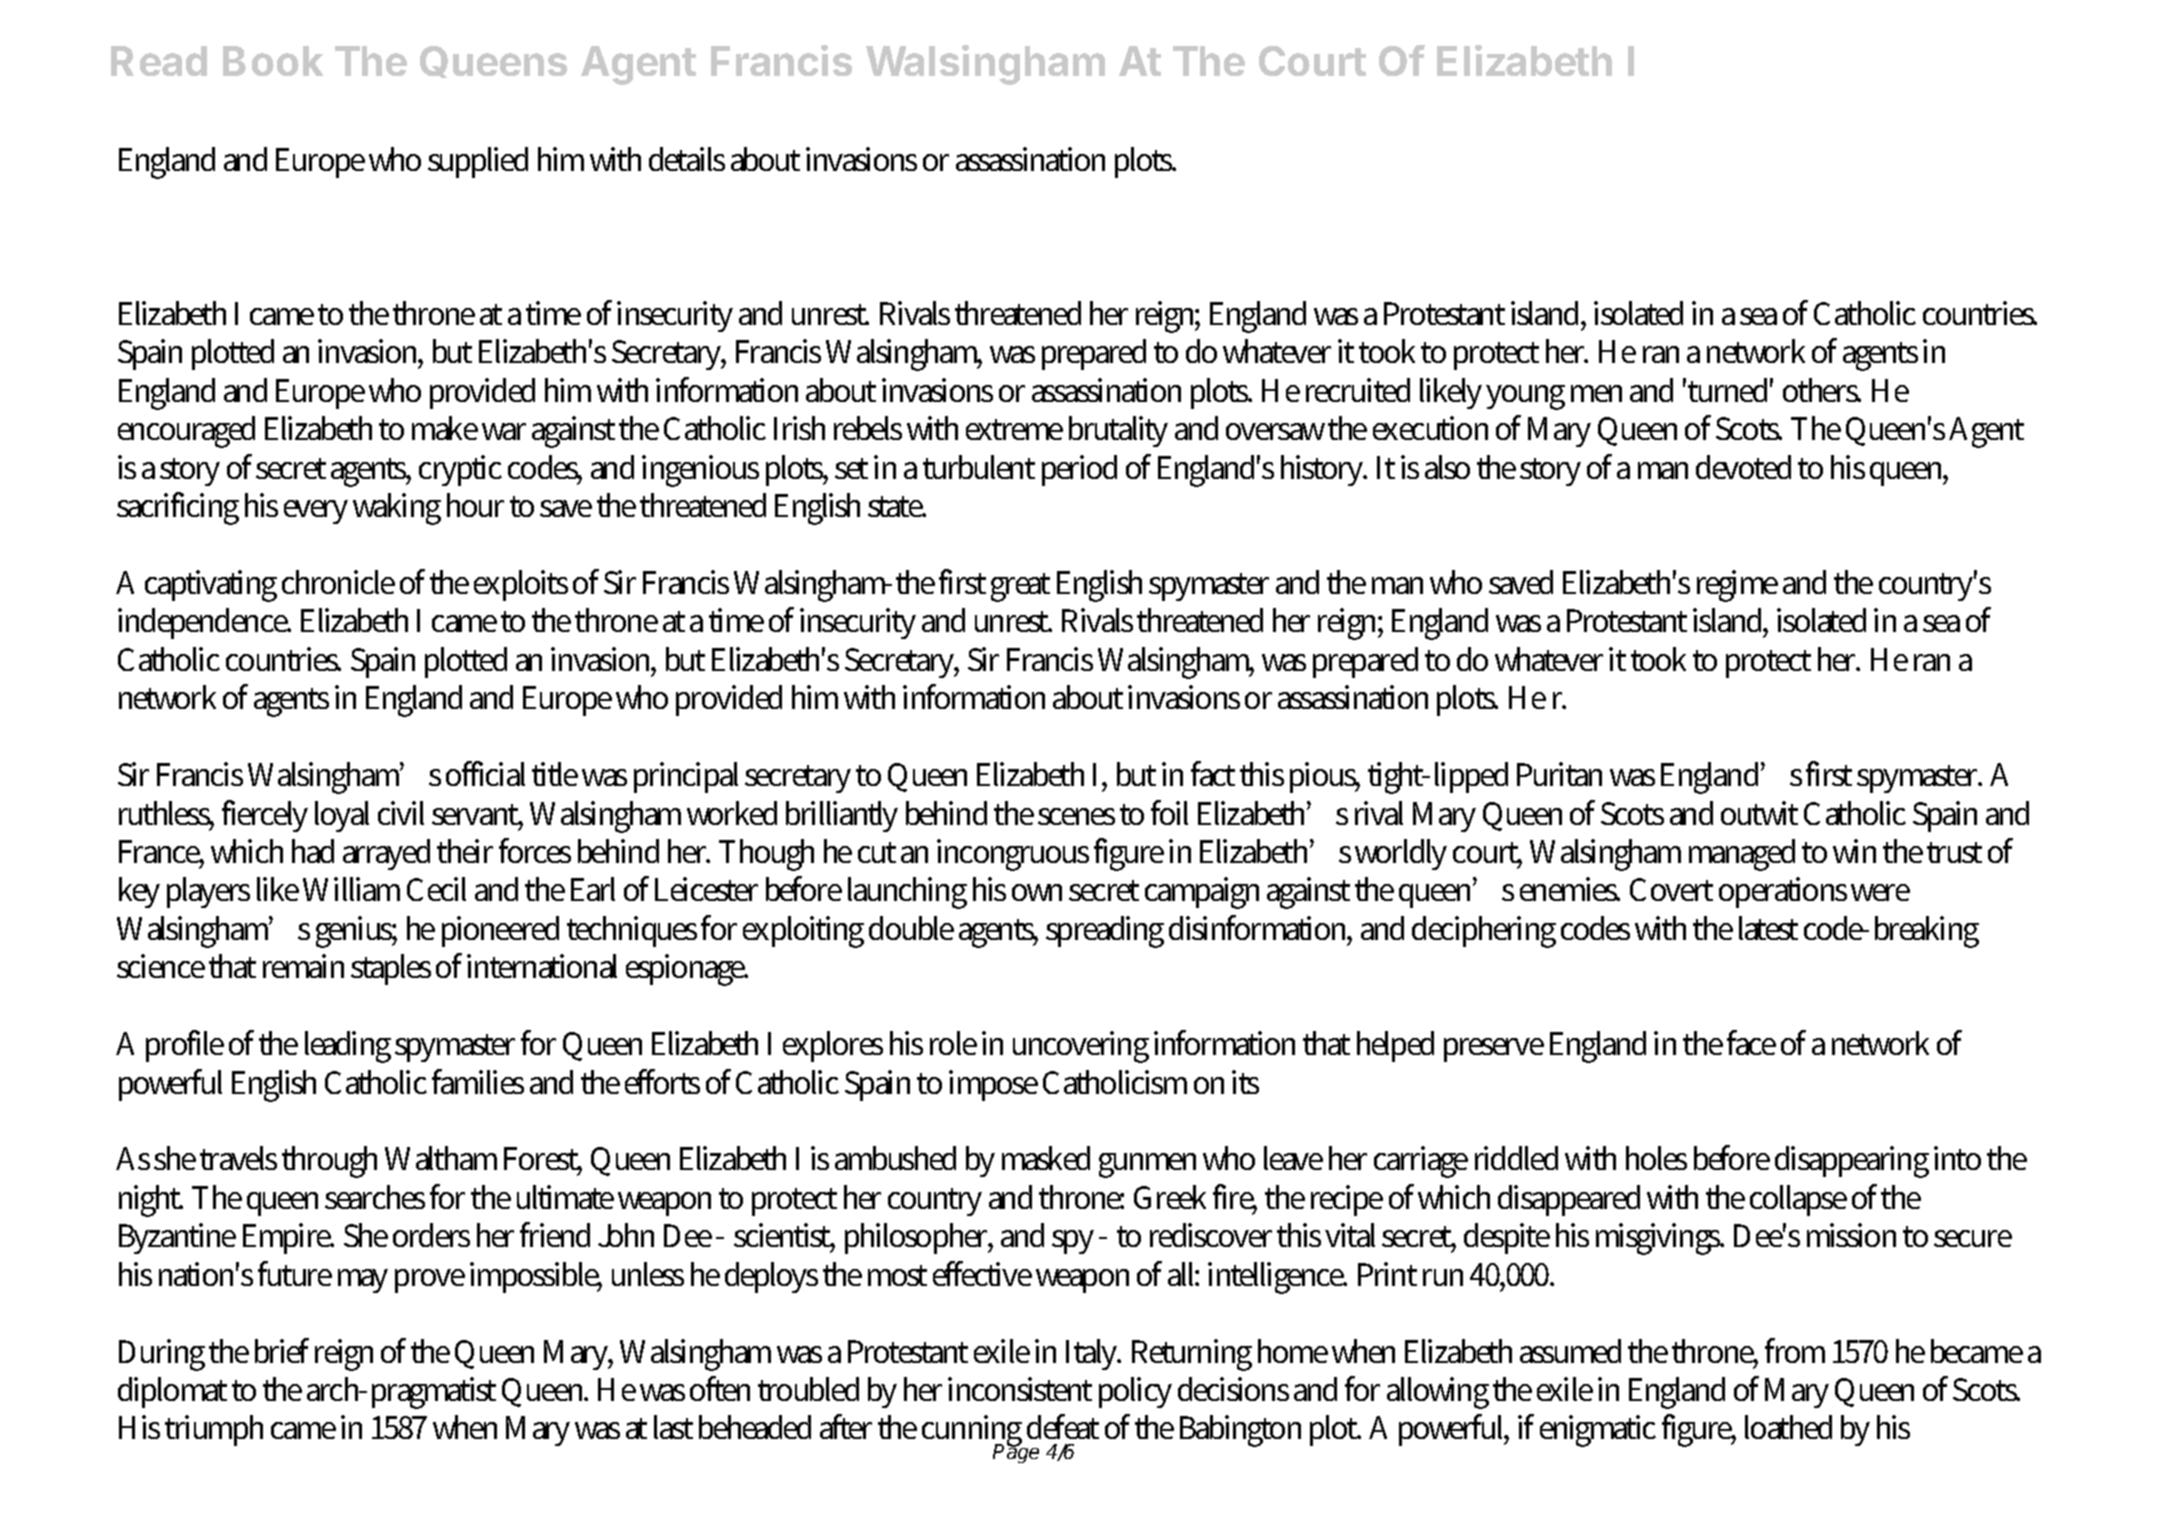  What do you see at coordinates (214, 1430) in the image?
I see `triumph` at bounding box center [214, 1430].
